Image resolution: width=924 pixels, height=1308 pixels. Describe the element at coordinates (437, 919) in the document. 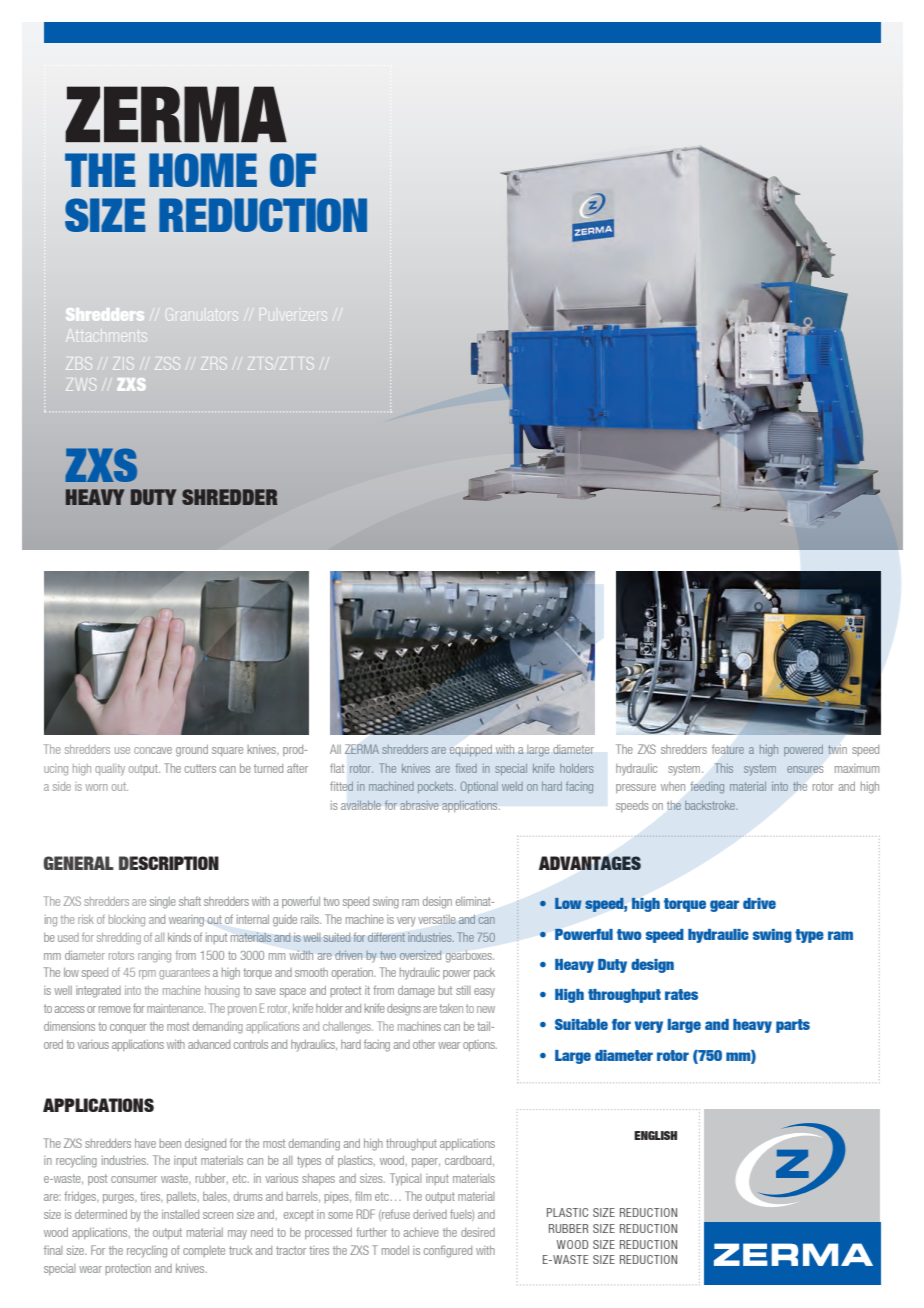

I see `versatile` at that location.
